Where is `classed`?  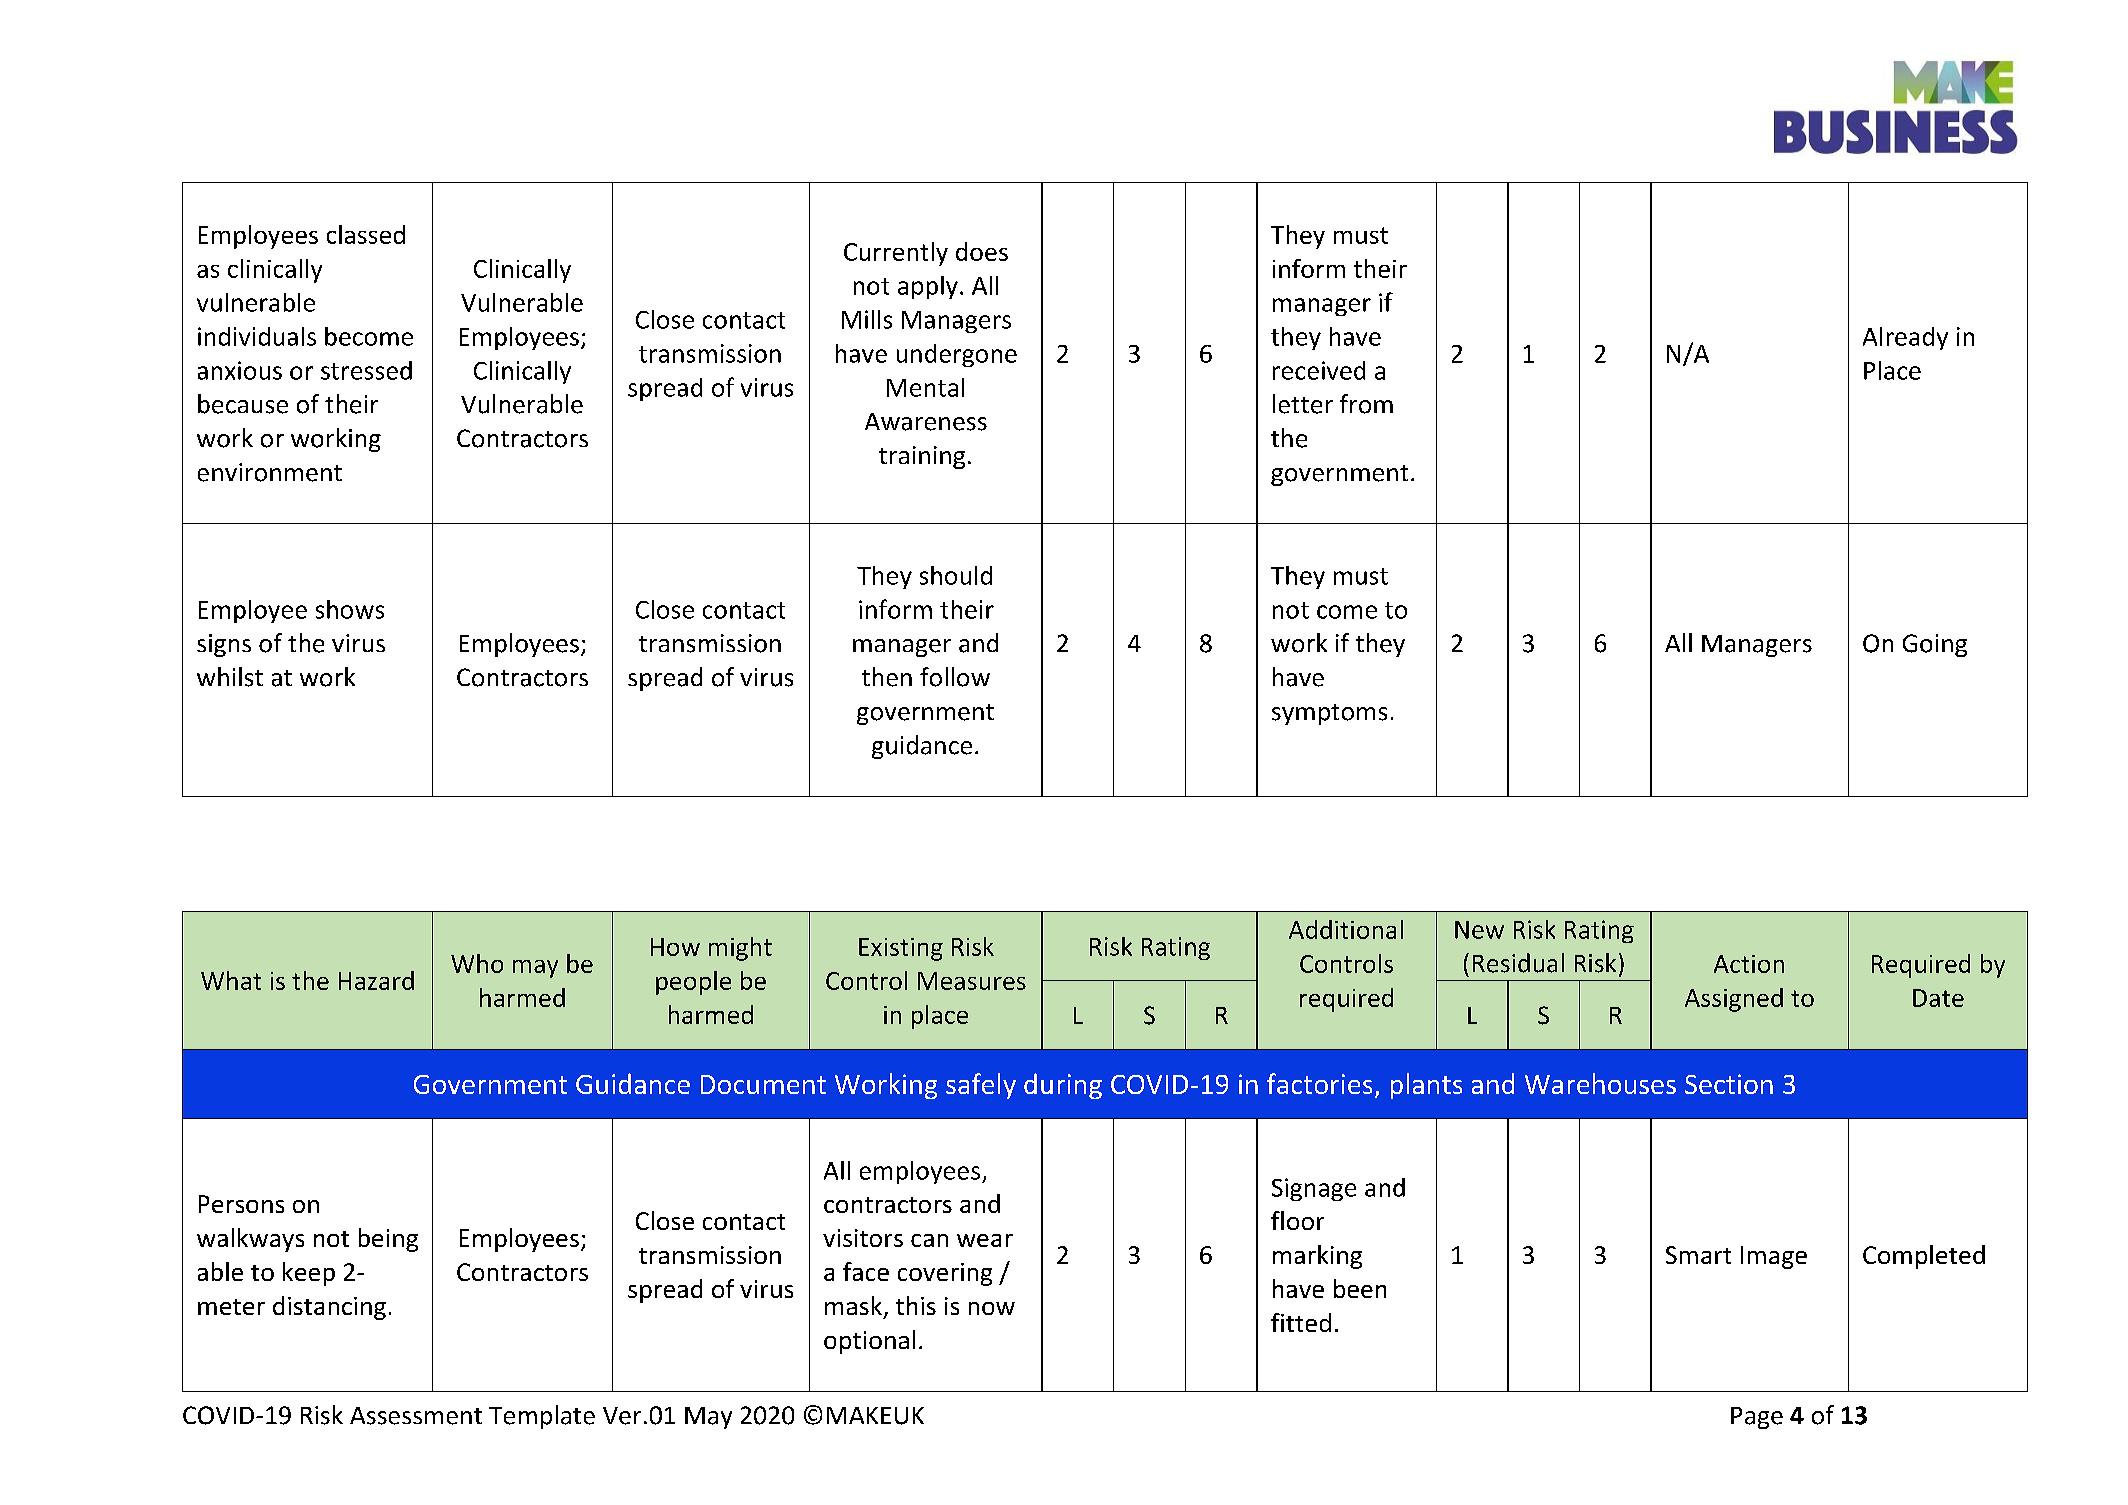 classed is located at coordinates (366, 234).
